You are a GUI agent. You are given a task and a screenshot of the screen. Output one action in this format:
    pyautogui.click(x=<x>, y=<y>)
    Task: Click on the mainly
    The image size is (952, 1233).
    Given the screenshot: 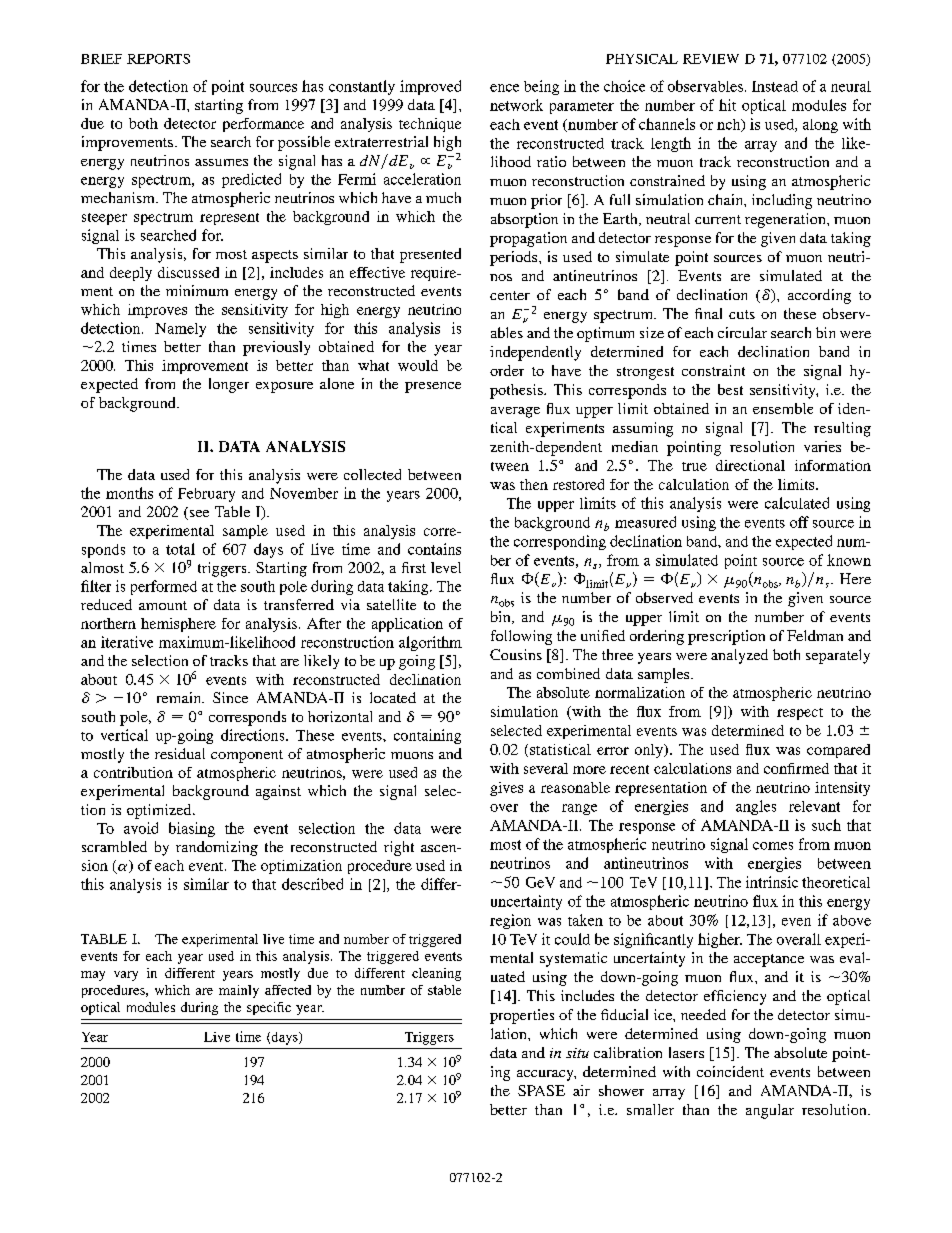 What is the action you would take?
    pyautogui.click(x=239, y=991)
